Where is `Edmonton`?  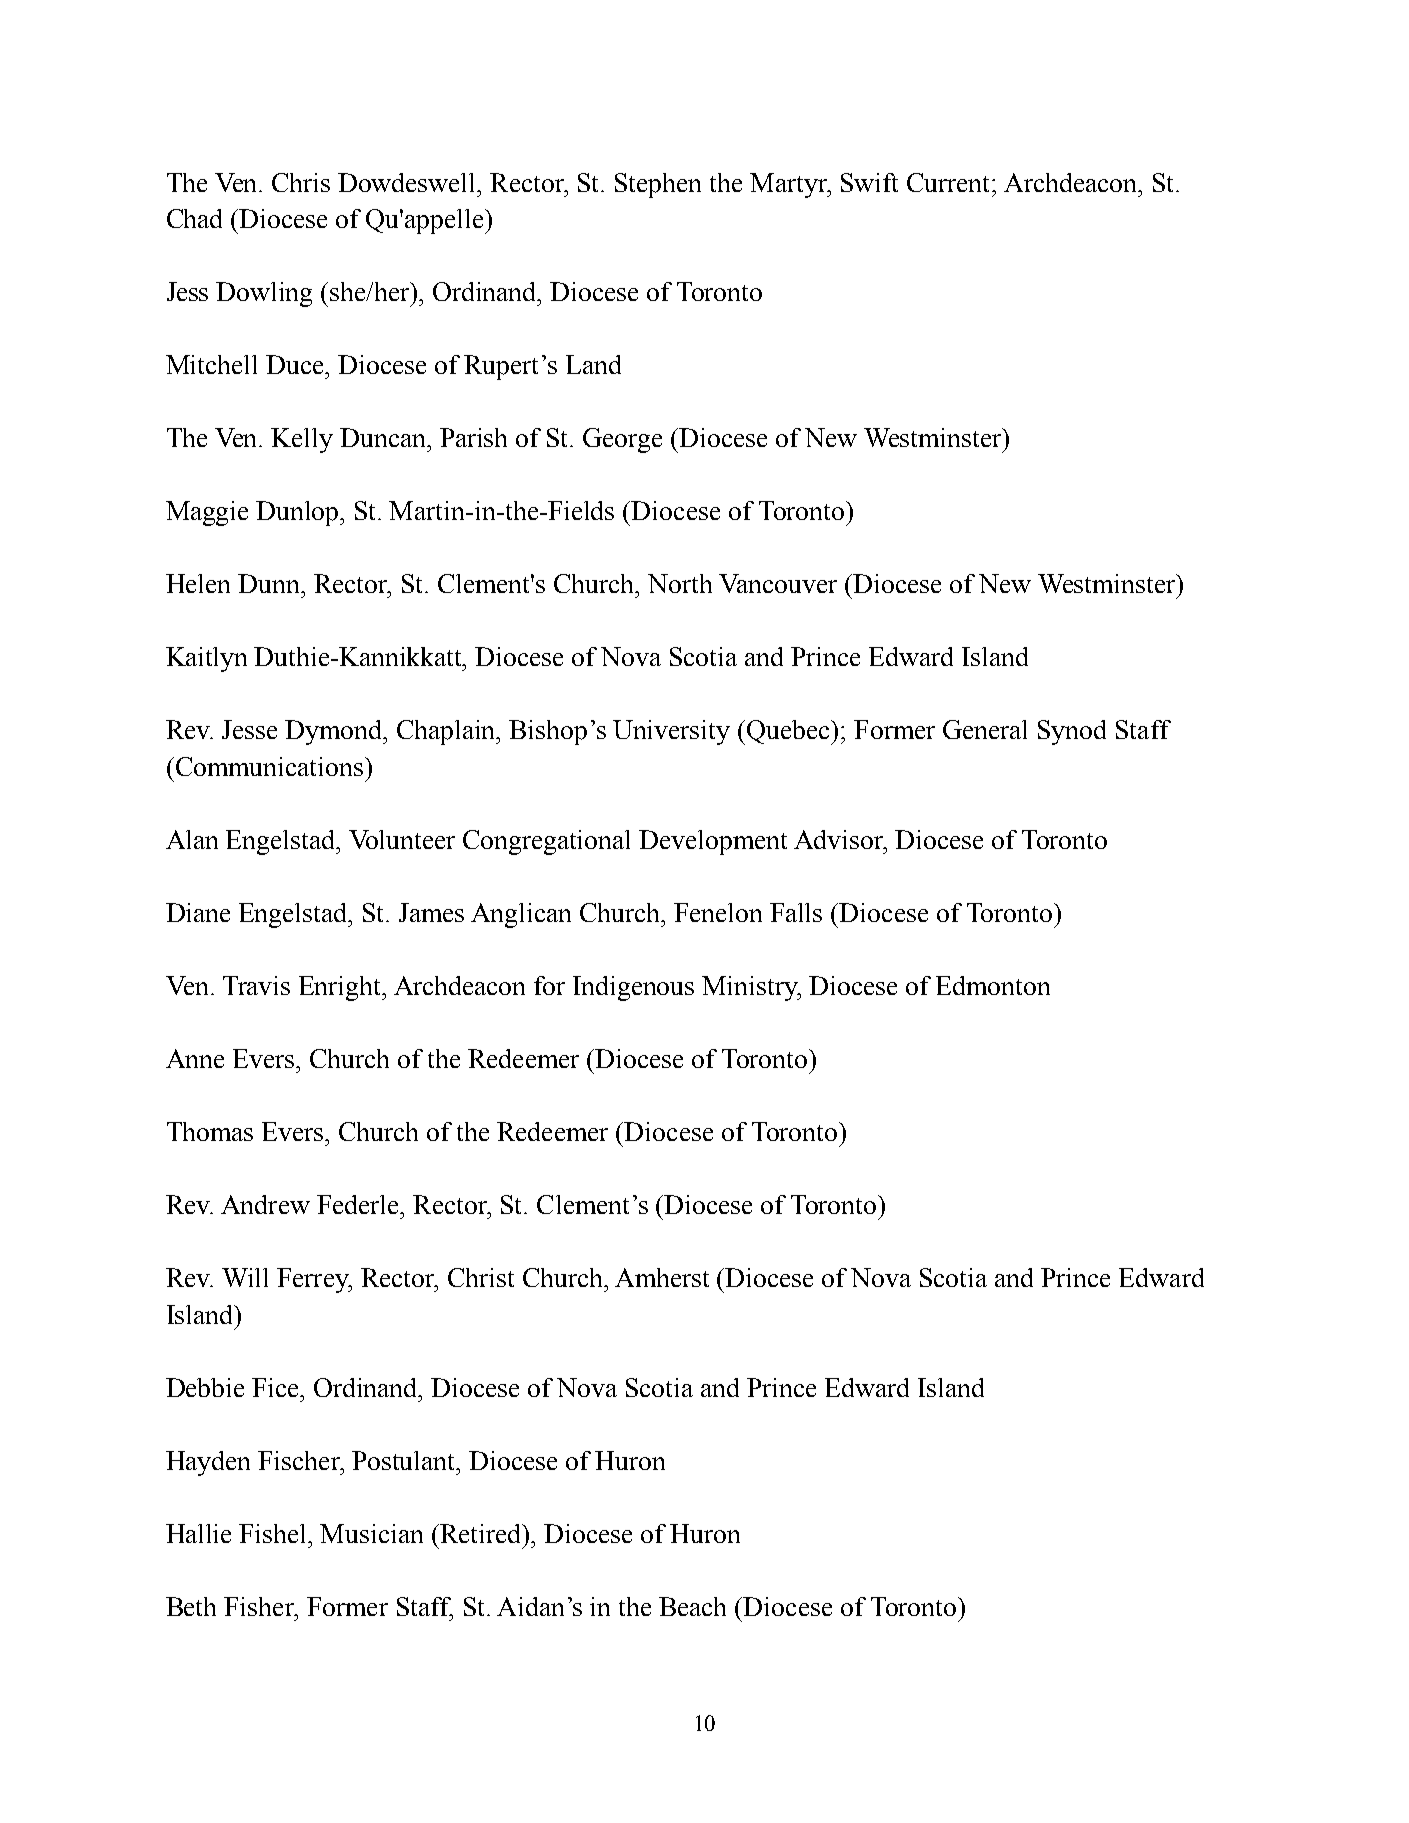
Edmonton is located at coordinates (993, 985).
